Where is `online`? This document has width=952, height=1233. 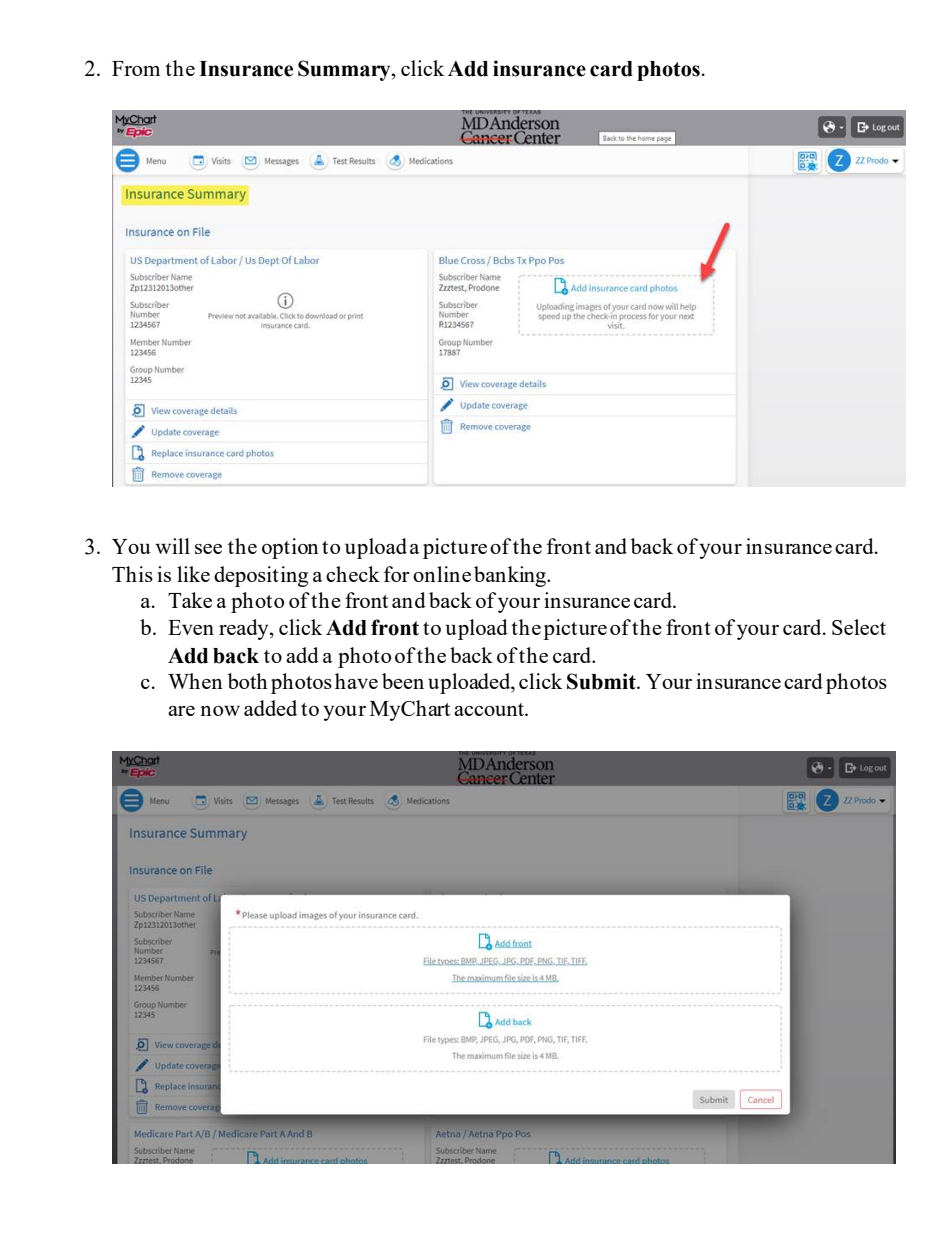
online is located at coordinates (442, 574).
